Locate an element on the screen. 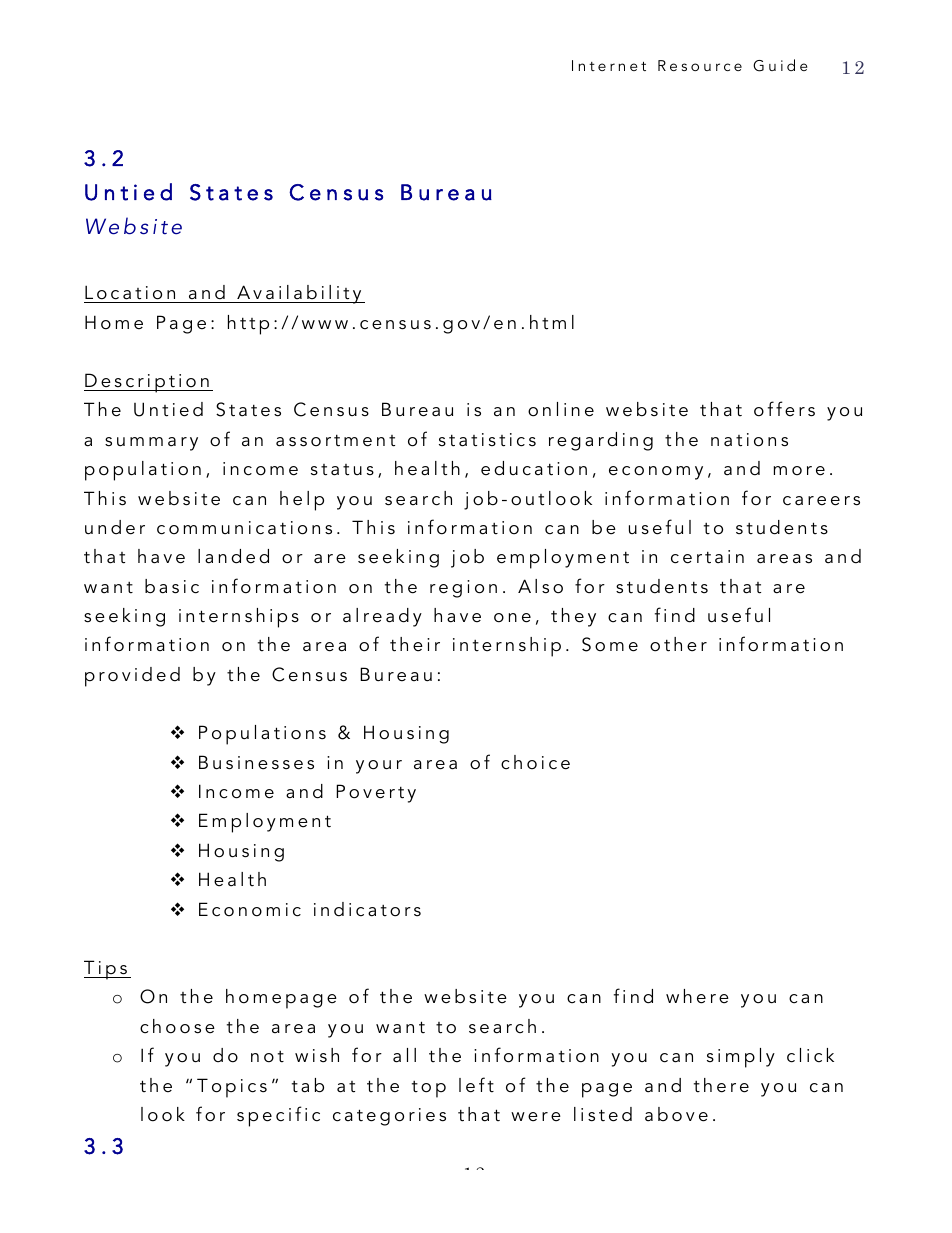  left is located at coordinates (476, 1085).
